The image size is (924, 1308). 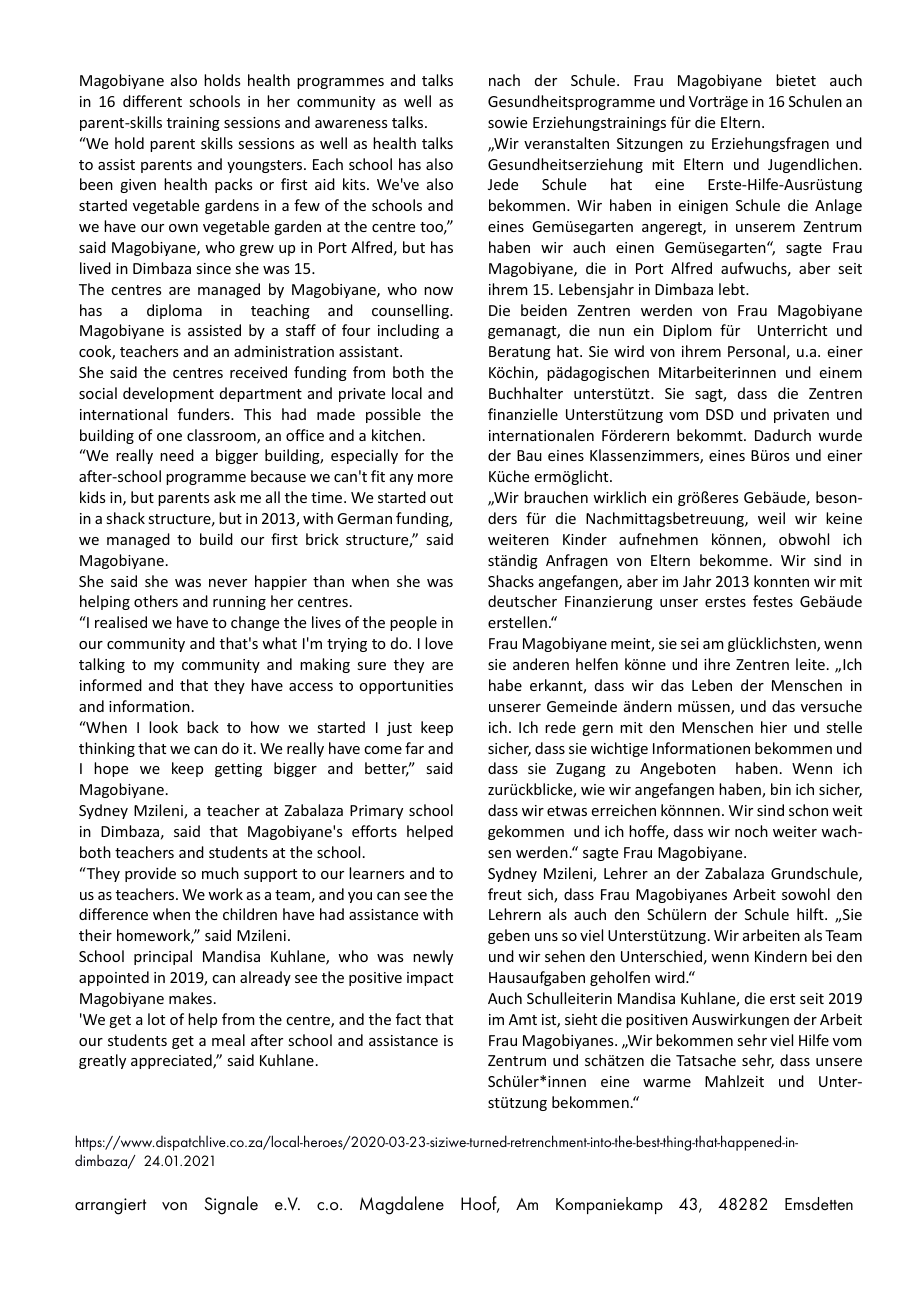 What do you see at coordinates (611, 332) in the screenshot?
I see `nun` at bounding box center [611, 332].
